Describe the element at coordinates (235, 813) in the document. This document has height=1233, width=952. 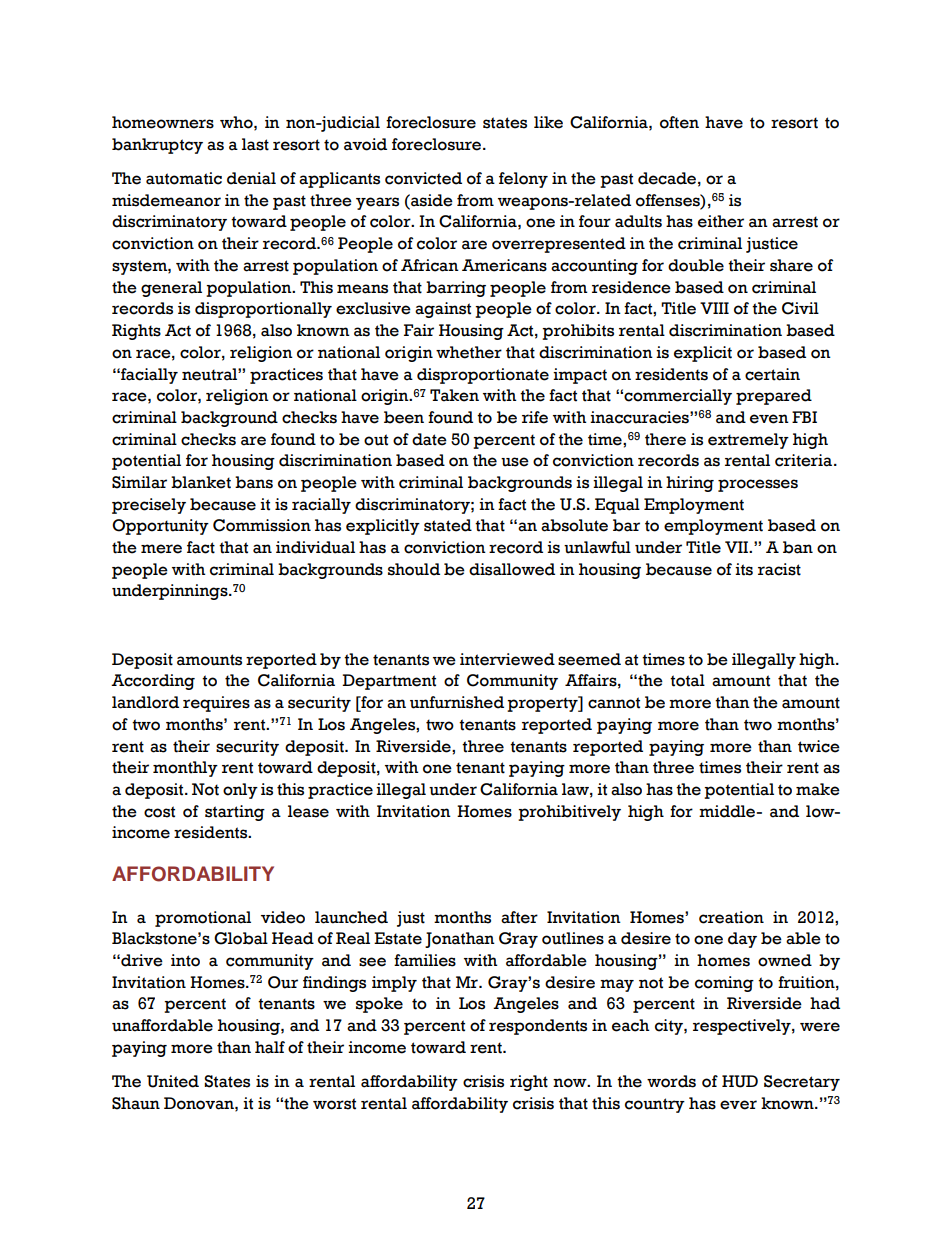
I see `starting` at that location.
